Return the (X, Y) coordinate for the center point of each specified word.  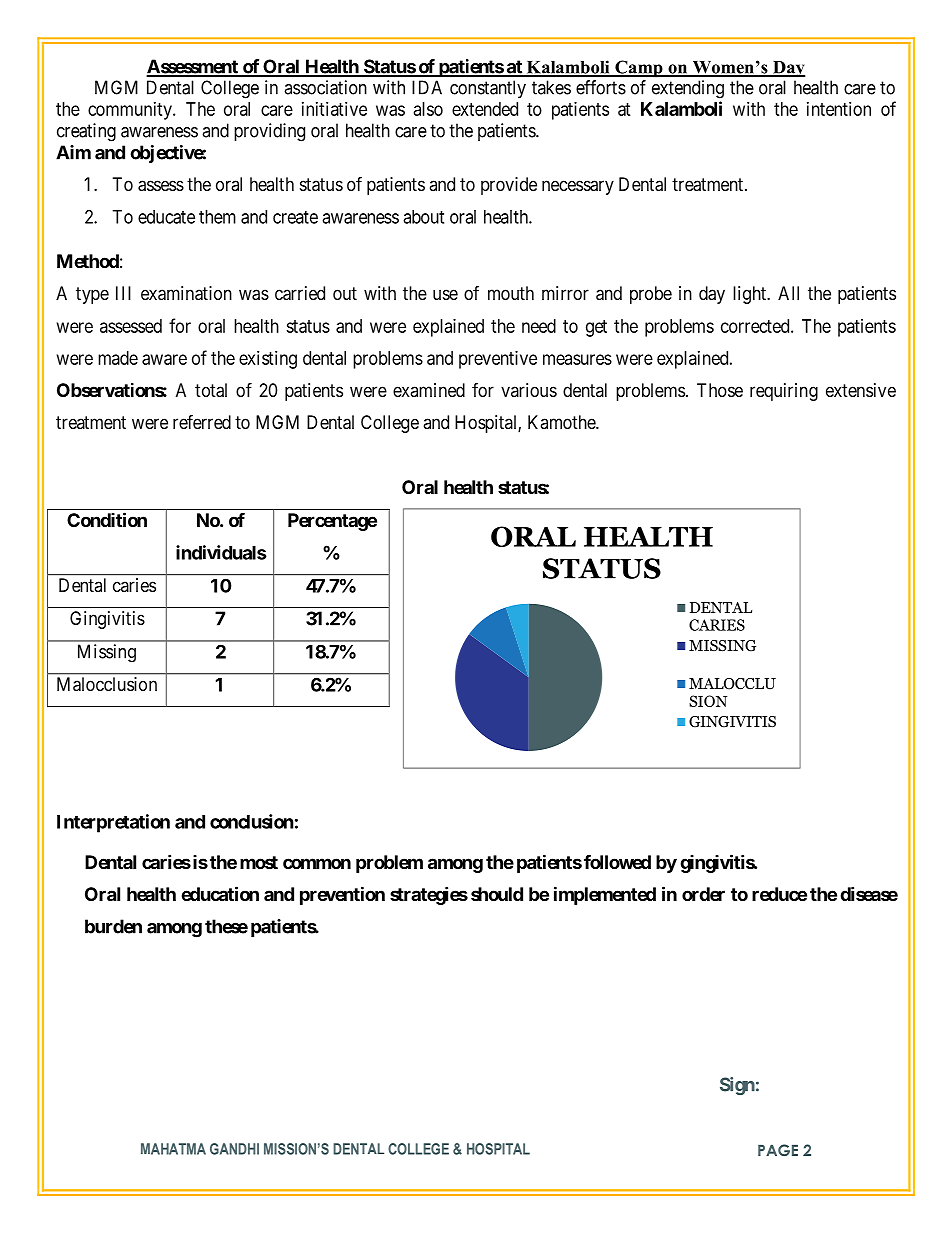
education (220, 893)
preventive (498, 360)
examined (429, 390)
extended (485, 109)
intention (839, 109)
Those (720, 390)
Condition (107, 519)
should (497, 894)
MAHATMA (173, 1149)
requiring (784, 392)
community (131, 111)
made (118, 358)
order (703, 894)
